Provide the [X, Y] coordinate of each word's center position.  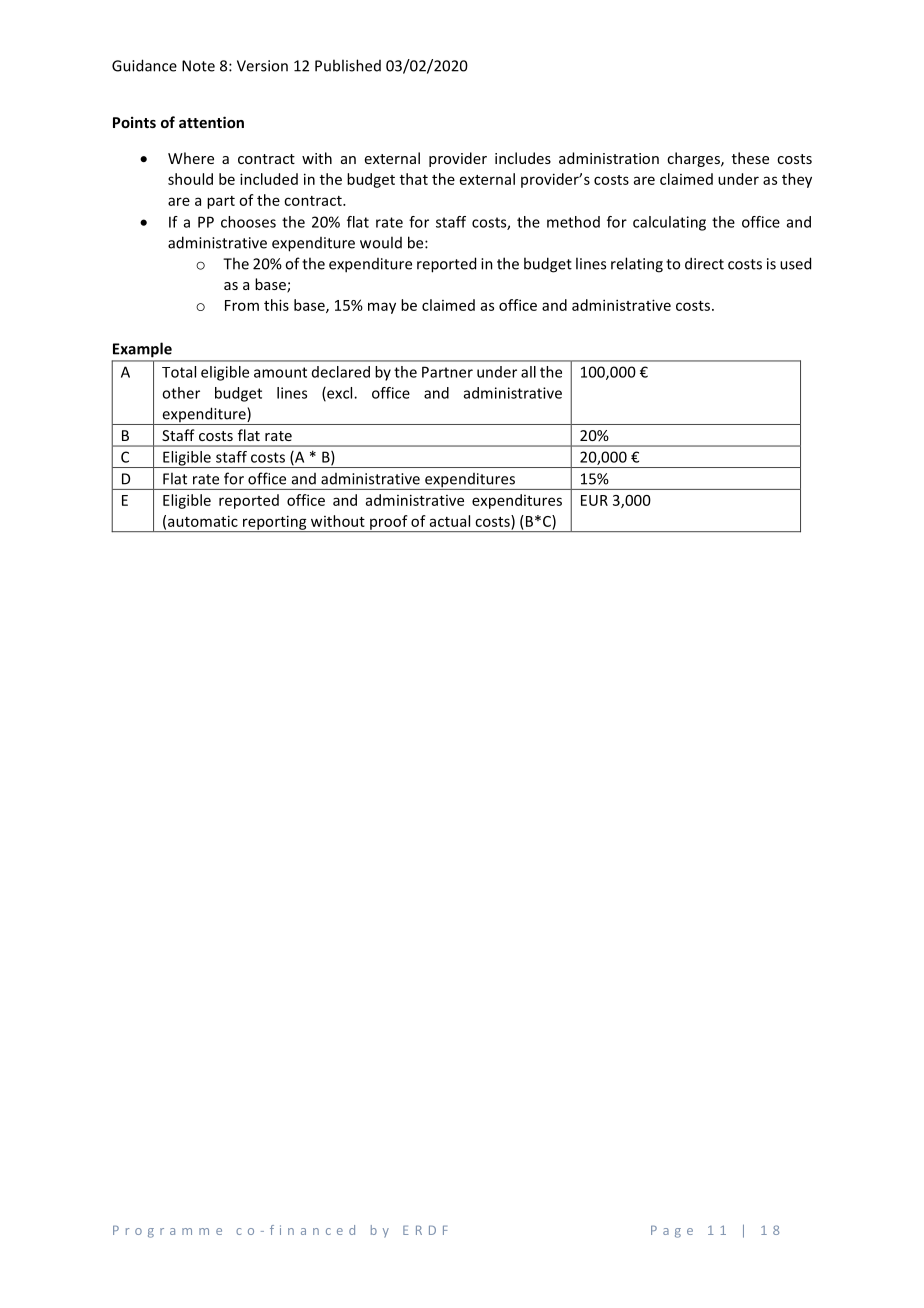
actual [450, 521]
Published [348, 65]
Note [198, 66]
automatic [203, 521]
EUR [594, 500]
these [750, 158]
